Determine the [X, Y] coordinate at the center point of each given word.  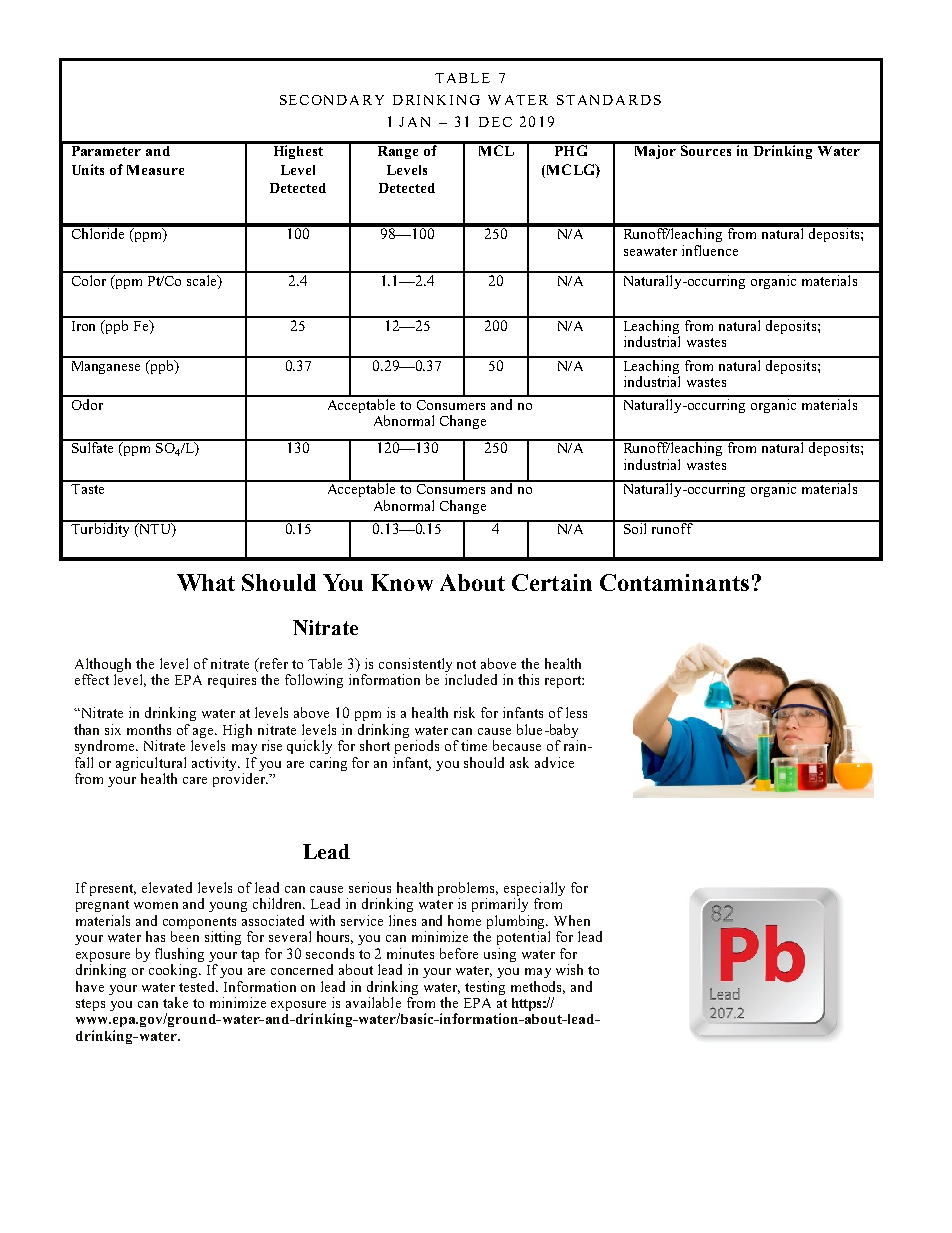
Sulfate [93, 446]
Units [88, 169]
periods [417, 747]
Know [402, 582]
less [576, 712]
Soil [636, 527]
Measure [155, 170]
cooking [175, 971]
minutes [410, 953]
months [149, 729]
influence [710, 250]
